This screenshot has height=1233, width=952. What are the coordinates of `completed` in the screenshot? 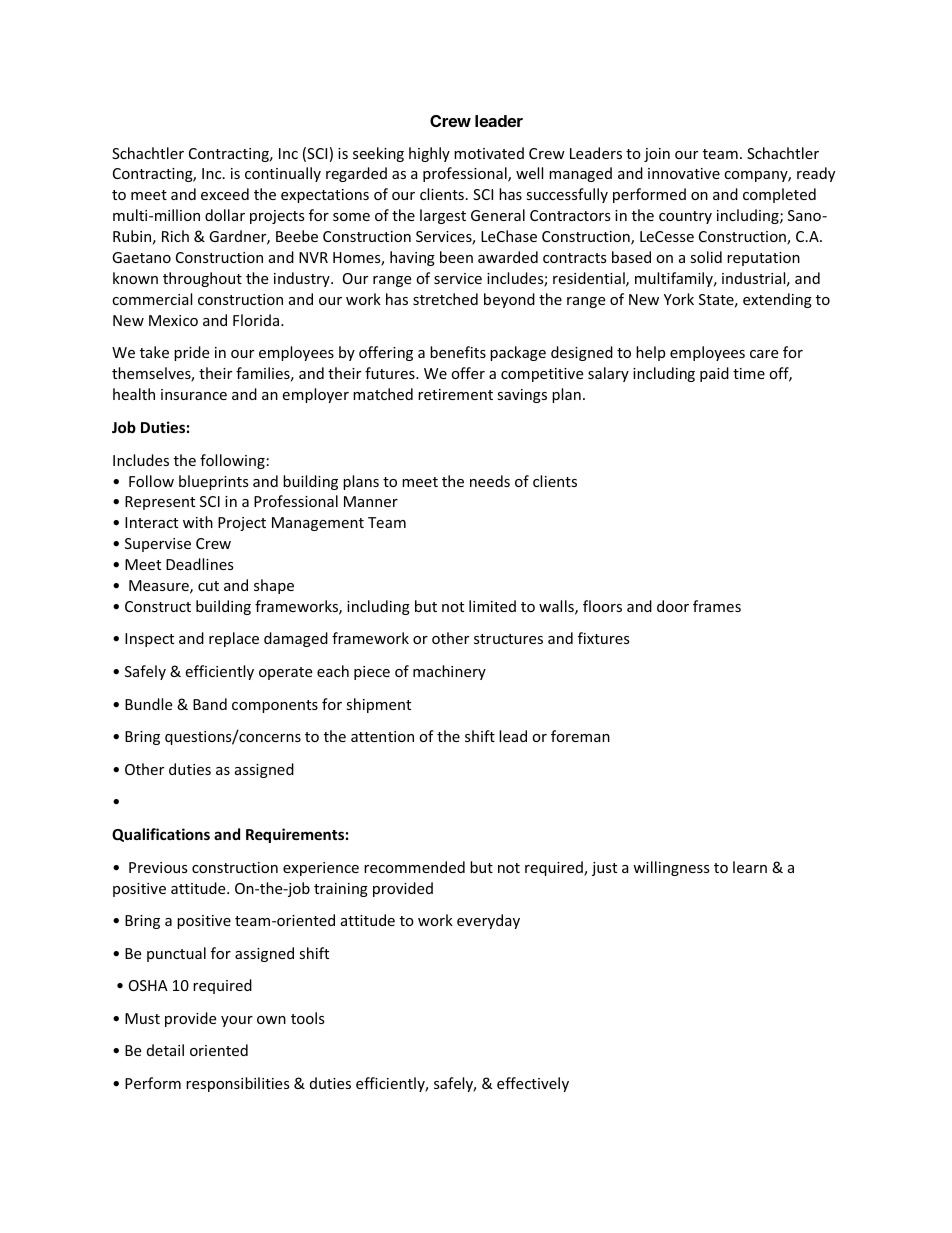 It's located at (779, 195).
